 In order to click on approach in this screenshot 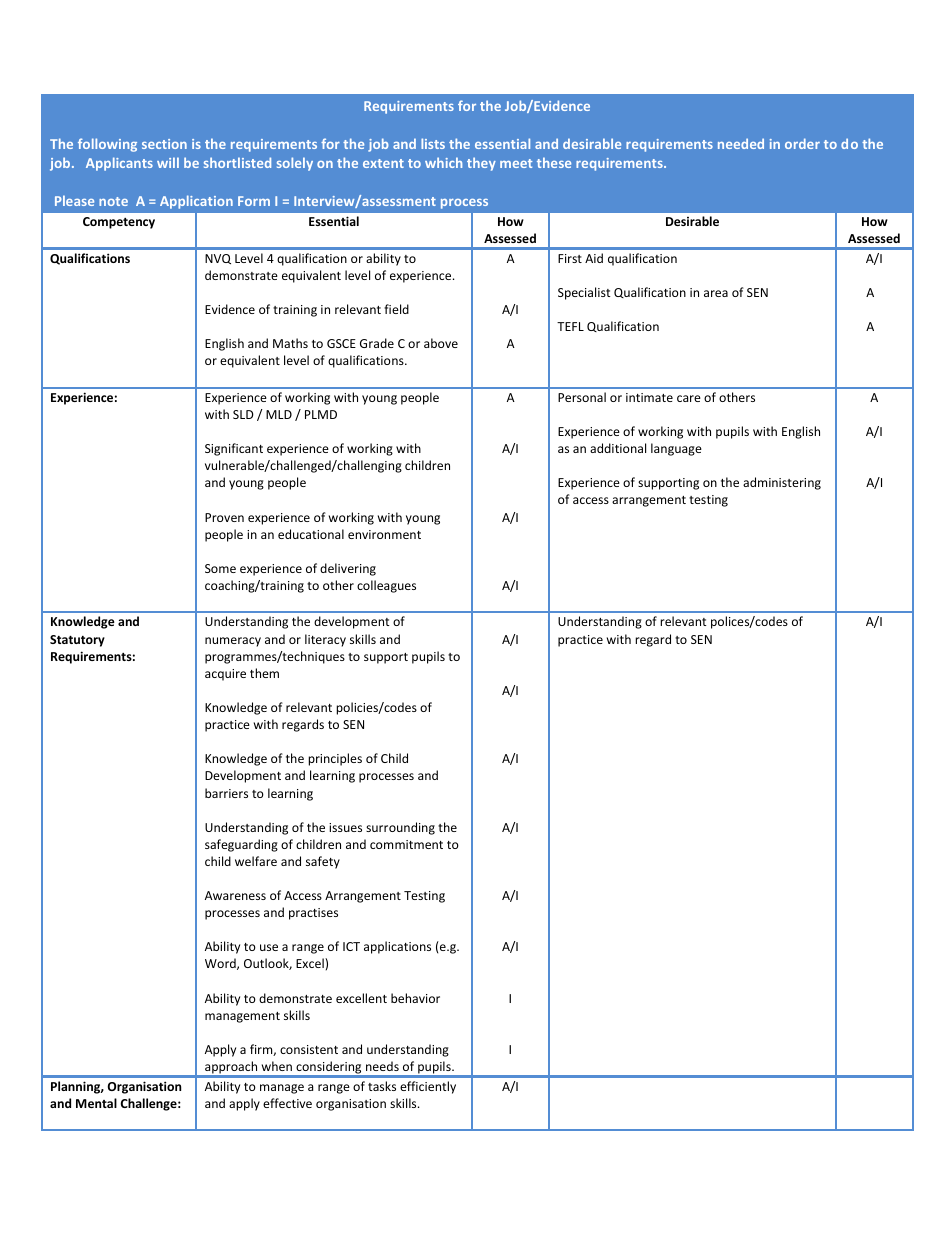, I will do `click(231, 1069)`.
